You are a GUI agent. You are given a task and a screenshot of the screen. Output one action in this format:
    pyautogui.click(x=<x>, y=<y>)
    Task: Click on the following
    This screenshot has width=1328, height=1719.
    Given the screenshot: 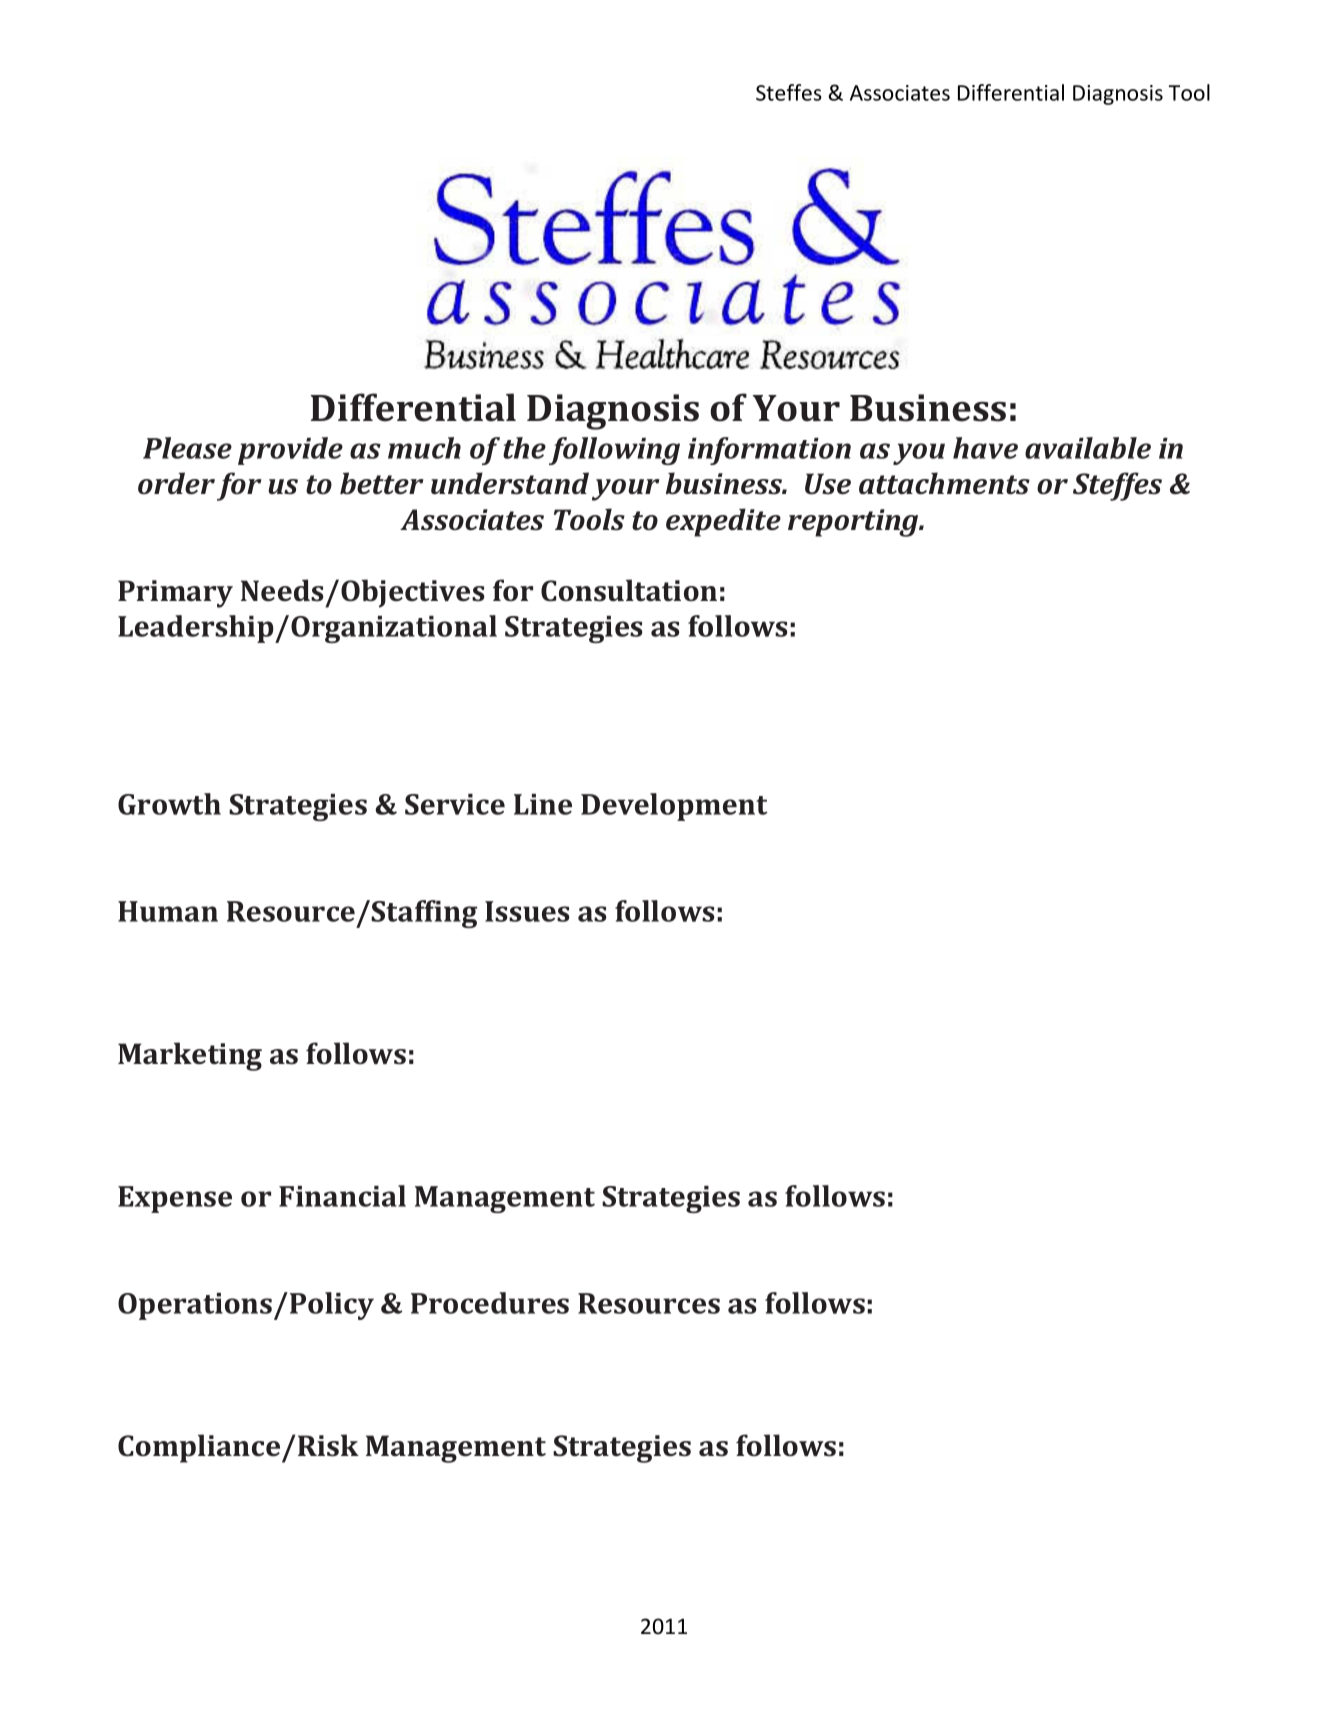 What is the action you would take?
    pyautogui.click(x=614, y=451)
